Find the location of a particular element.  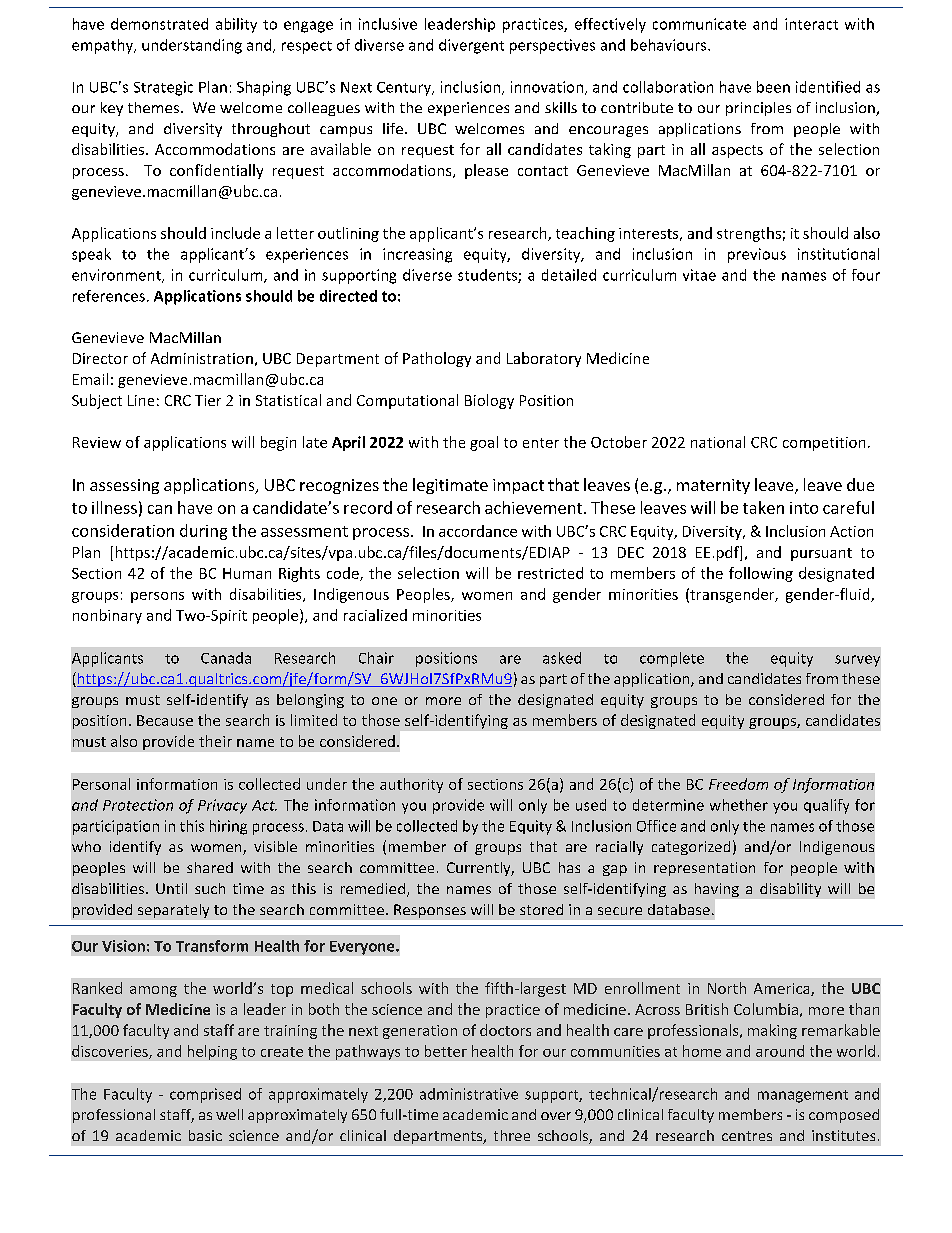

administrative is located at coordinates (469, 1094).
